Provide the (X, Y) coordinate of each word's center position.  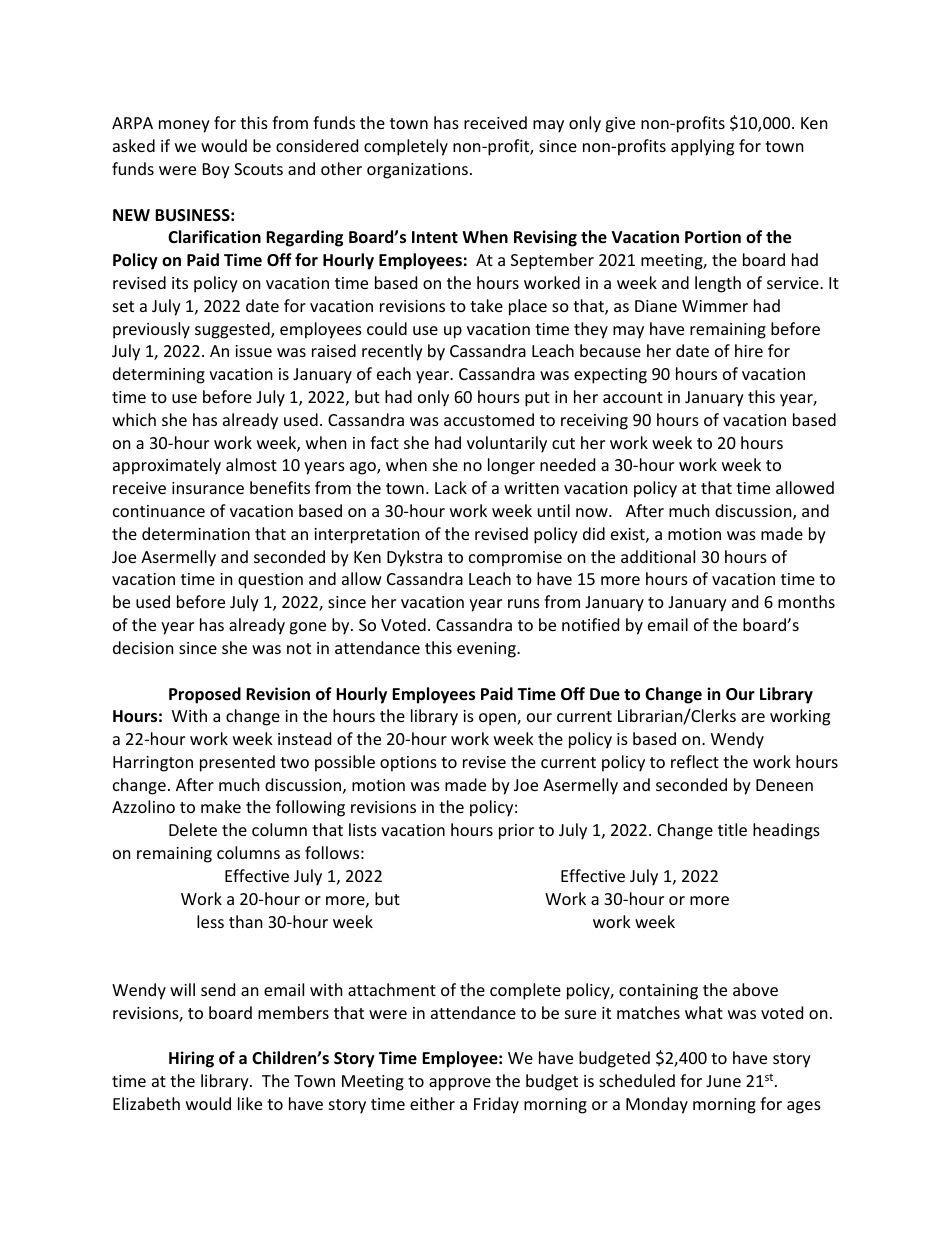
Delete (193, 829)
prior (516, 832)
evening (487, 650)
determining (159, 375)
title (732, 829)
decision (143, 647)
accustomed (489, 419)
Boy (216, 171)
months (806, 601)
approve (460, 1084)
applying (702, 147)
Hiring (191, 1059)
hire (749, 350)
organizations (417, 171)
